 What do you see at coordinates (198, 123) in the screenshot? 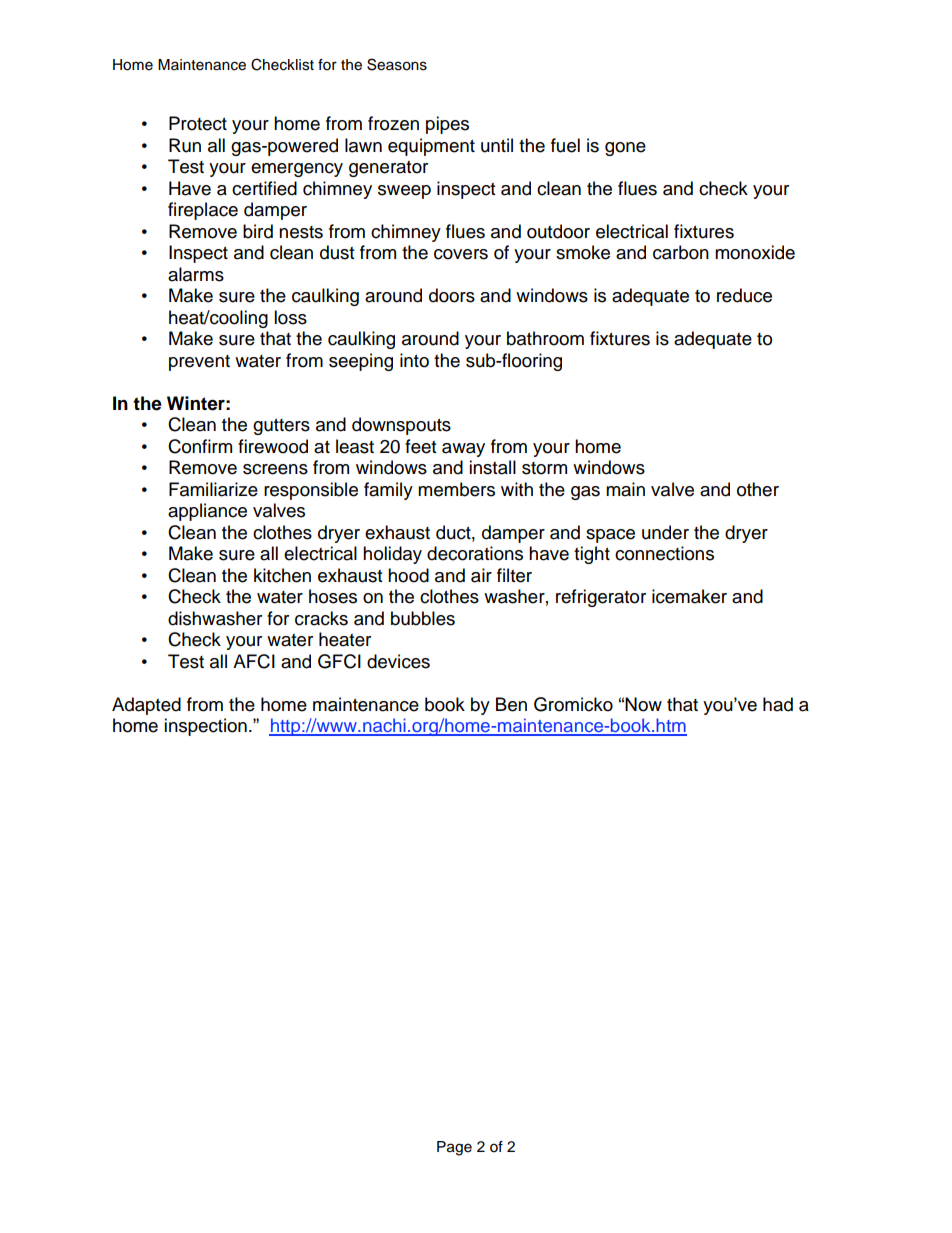
I see `Protect` at bounding box center [198, 123].
